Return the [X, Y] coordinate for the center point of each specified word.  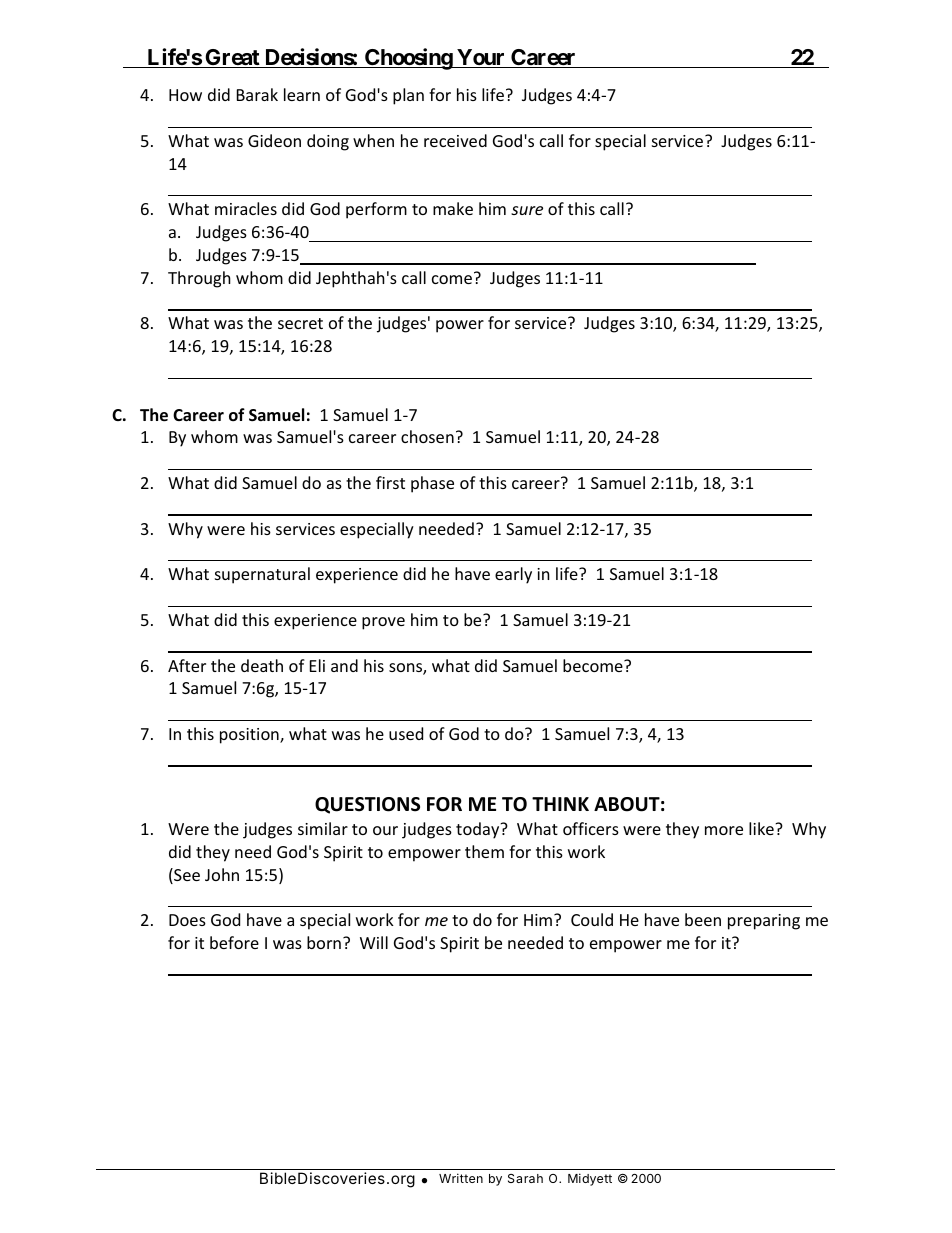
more [724, 830]
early [513, 575]
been [703, 919]
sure [527, 210]
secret [300, 323]
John [222, 874]
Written [461, 1178]
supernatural [262, 575]
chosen [427, 436]
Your [481, 58]
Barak [257, 94]
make [453, 208]
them [484, 851]
